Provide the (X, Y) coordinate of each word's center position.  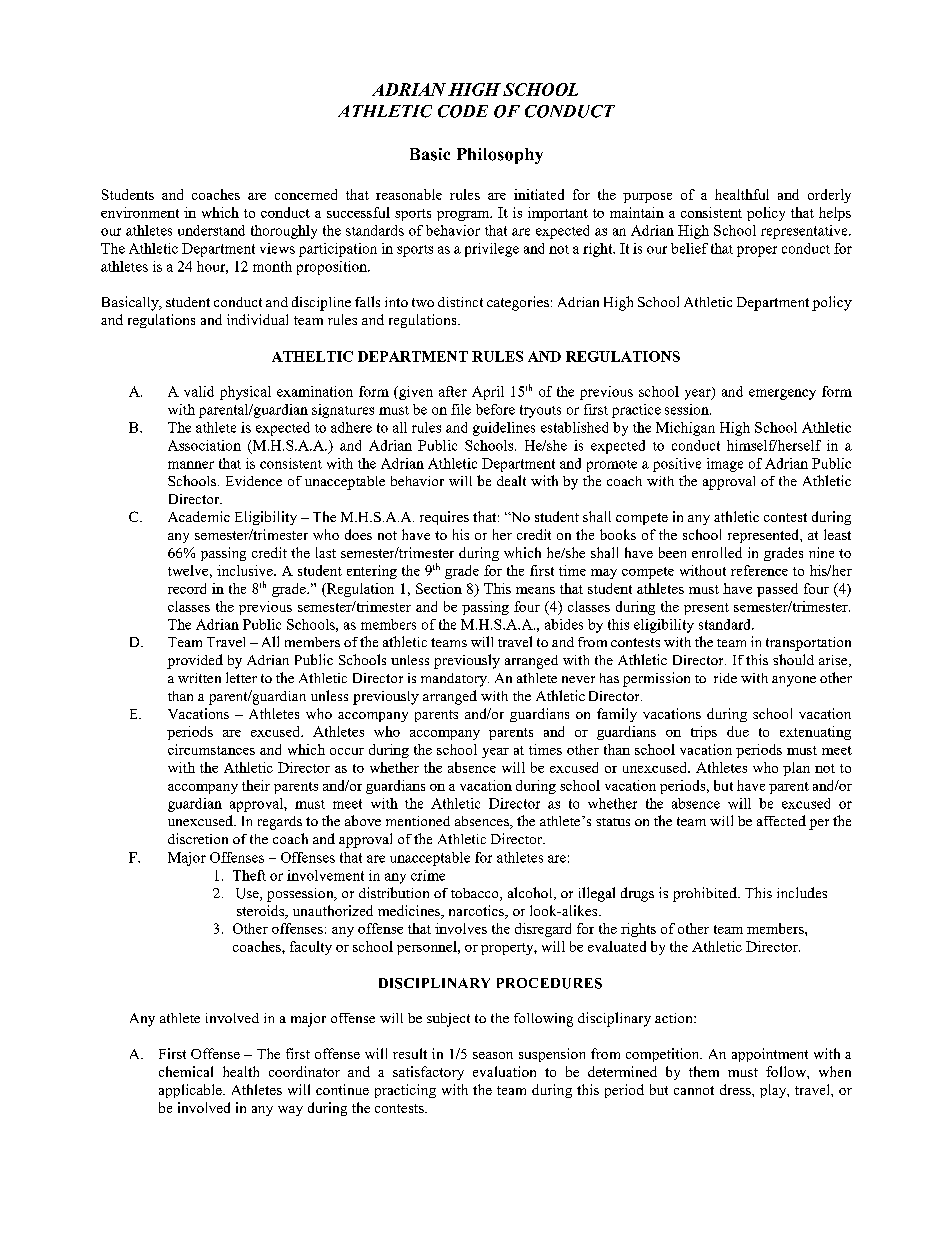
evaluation (504, 1071)
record (187, 588)
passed (777, 590)
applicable (191, 1091)
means (535, 590)
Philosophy (500, 156)
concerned (306, 194)
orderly (829, 196)
